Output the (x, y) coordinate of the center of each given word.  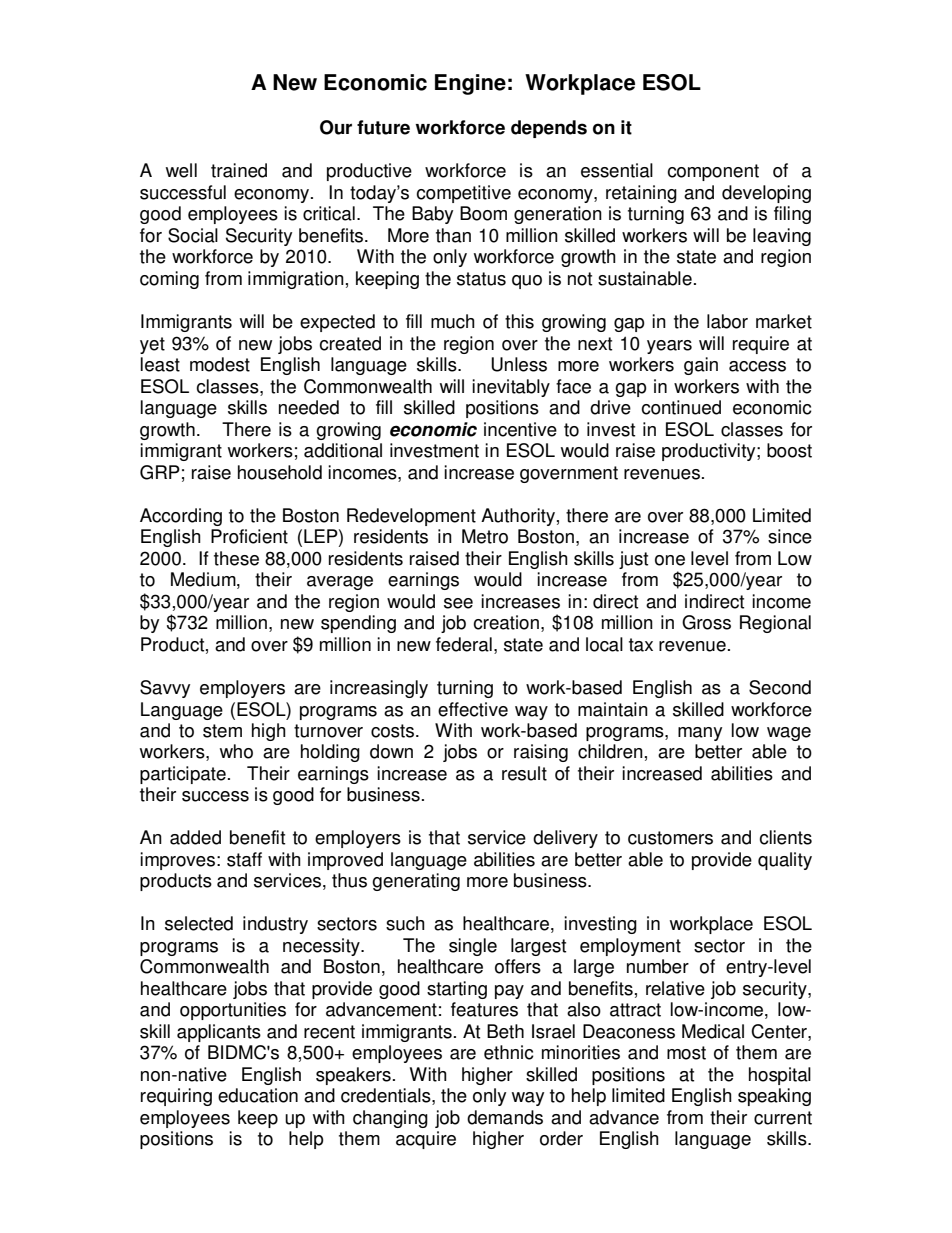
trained (239, 170)
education (258, 1095)
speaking (774, 1097)
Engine (470, 84)
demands (505, 1117)
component (713, 172)
